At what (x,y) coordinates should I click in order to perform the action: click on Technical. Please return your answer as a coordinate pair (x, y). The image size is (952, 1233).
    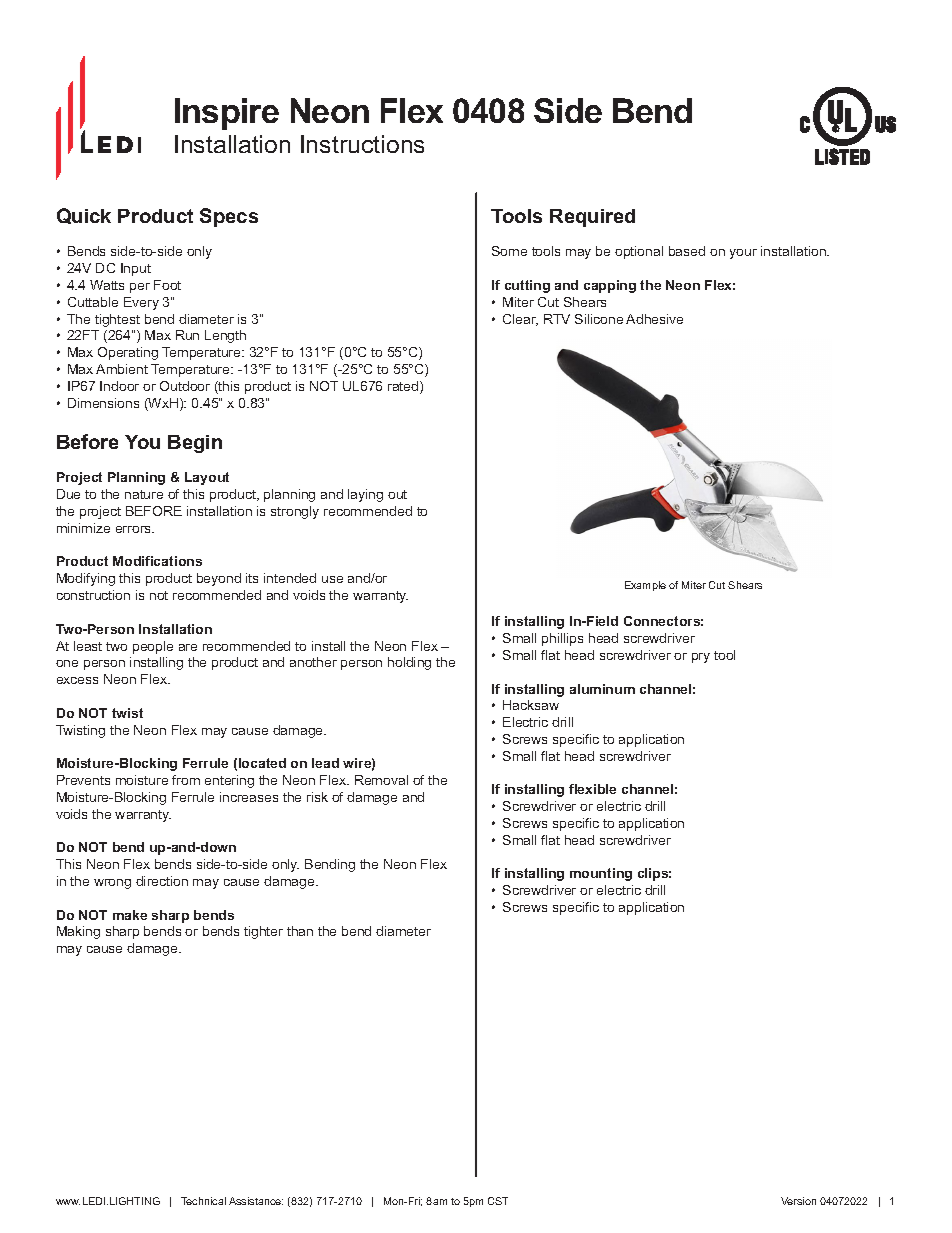
    Looking at the image, I should click on (203, 1201).
